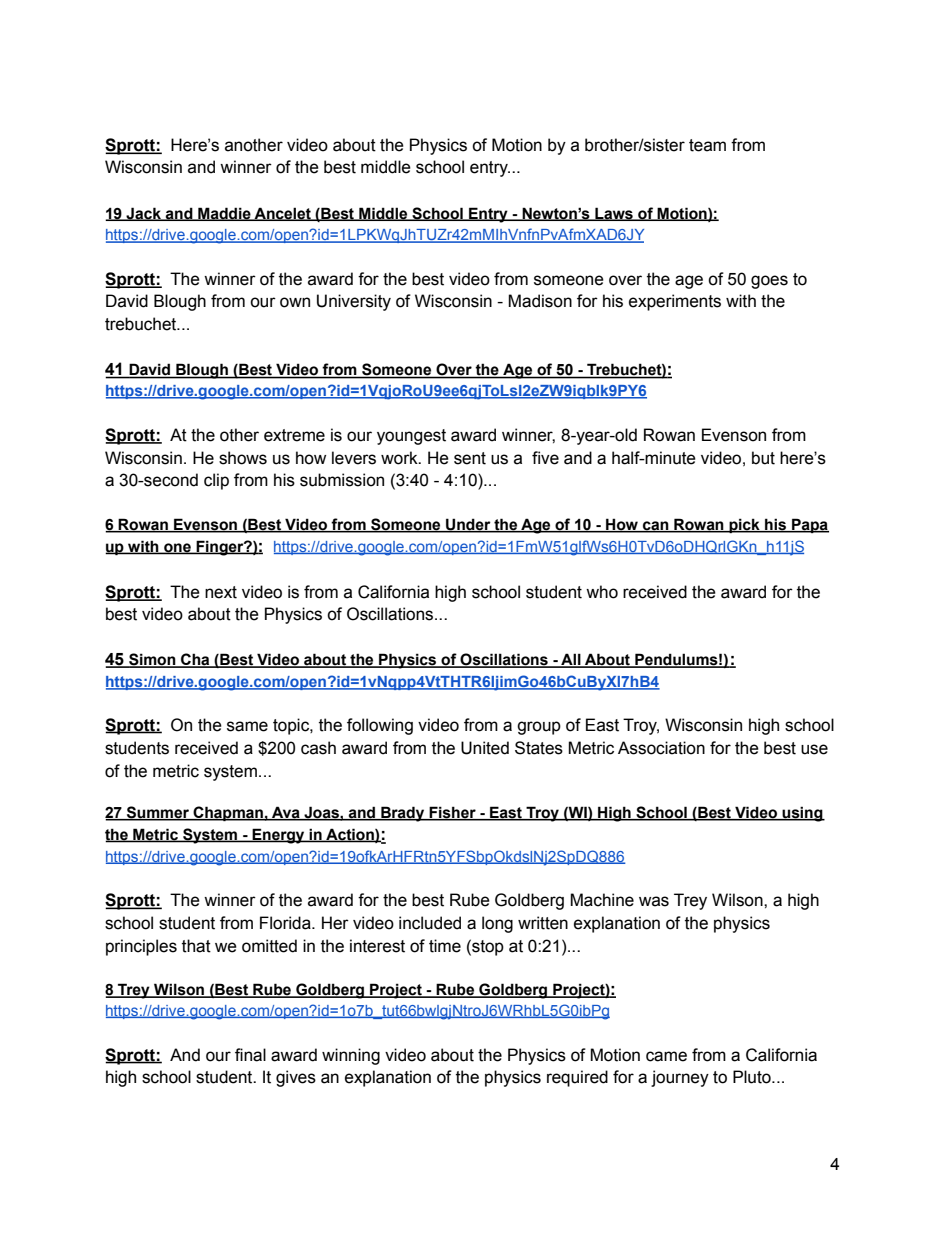 The height and width of the screenshot is (1233, 952). I want to click on Laws, so click(614, 214).
